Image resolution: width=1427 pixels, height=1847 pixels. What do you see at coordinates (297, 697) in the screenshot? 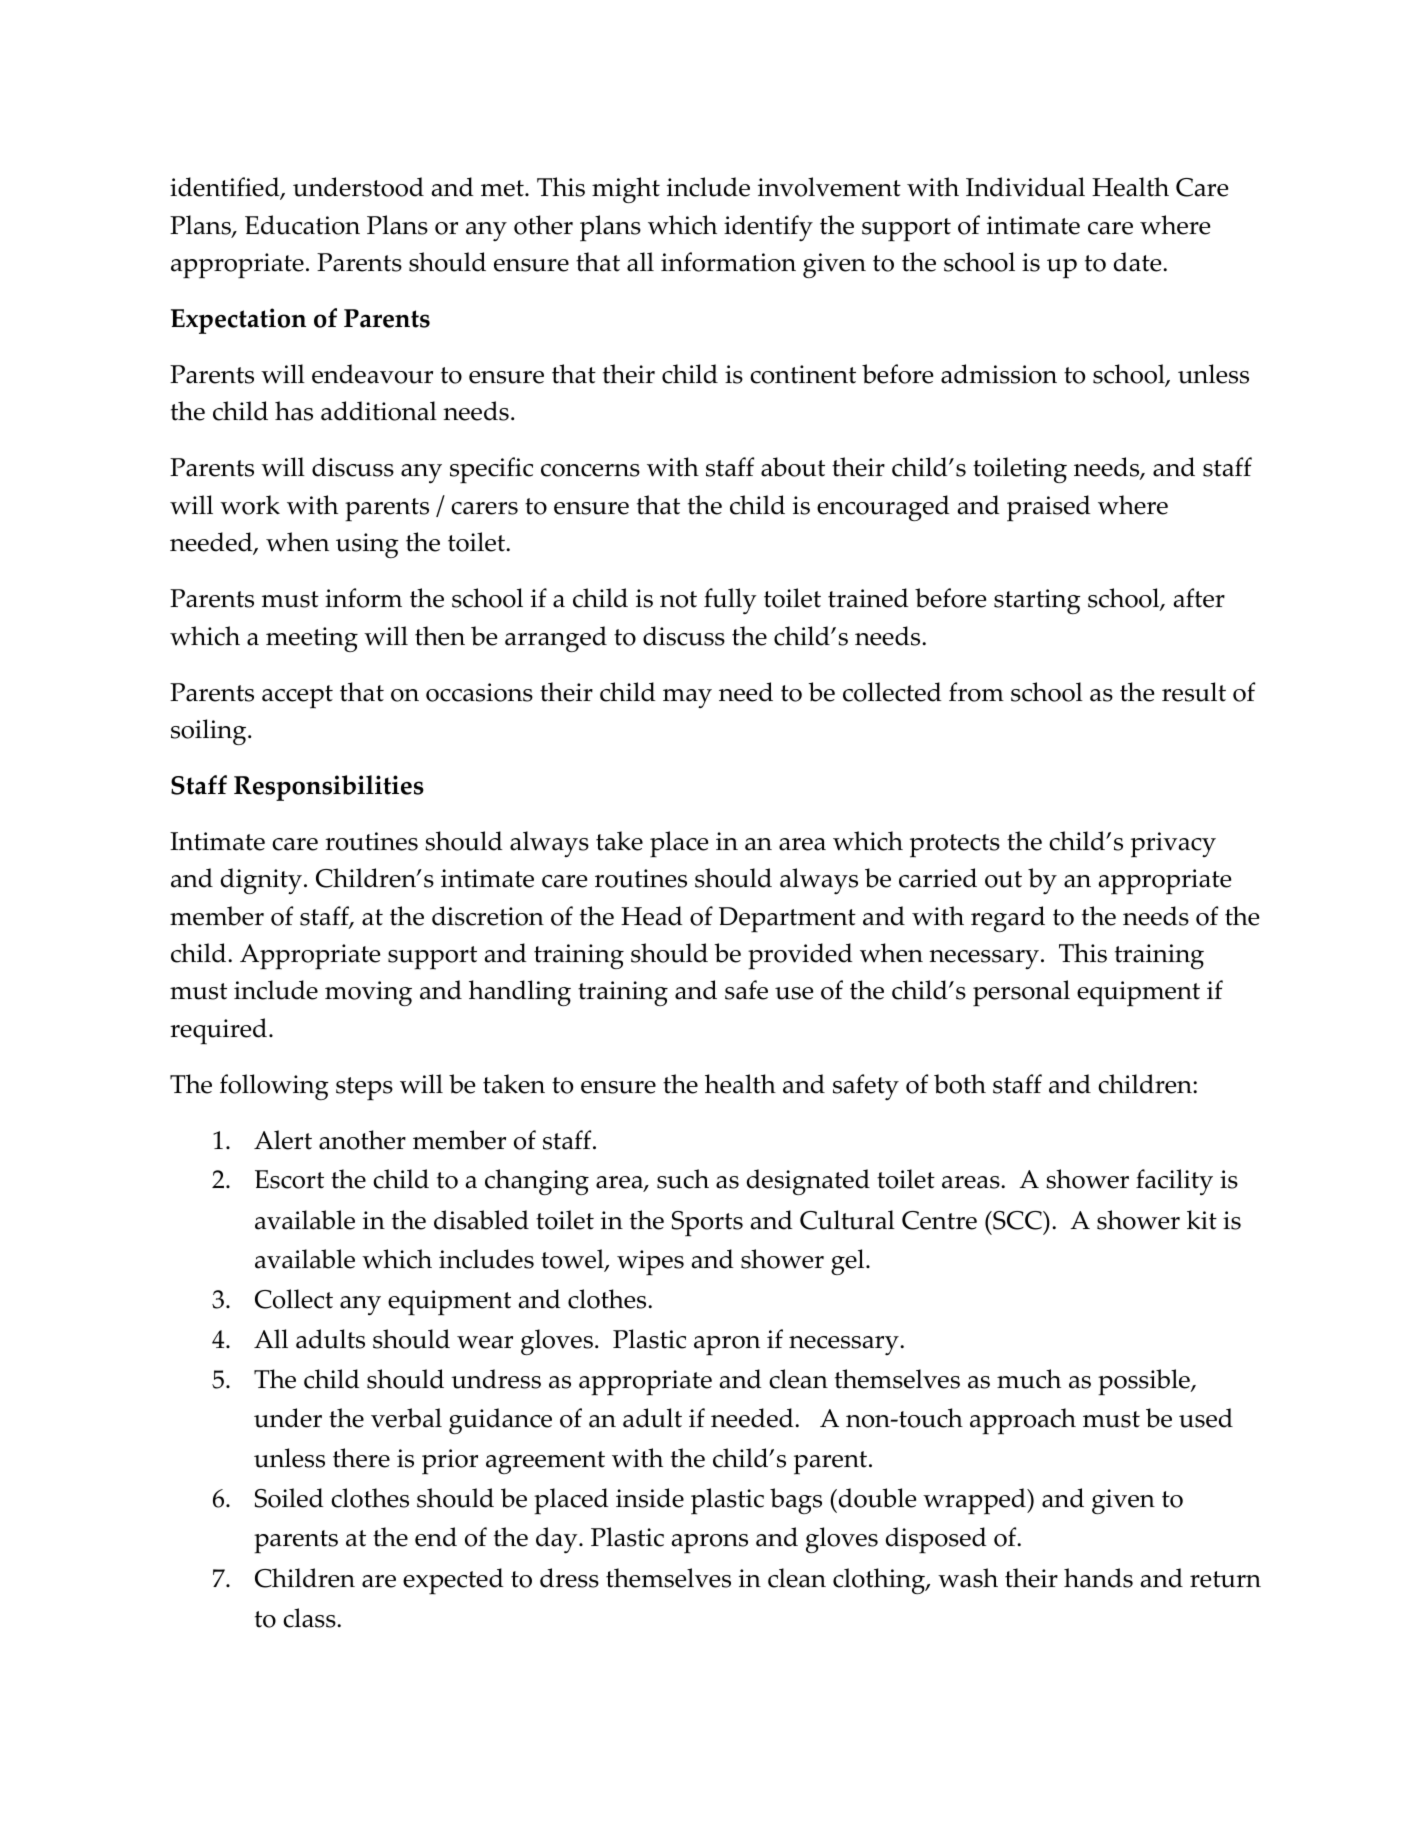
I see `accept` at bounding box center [297, 697].
